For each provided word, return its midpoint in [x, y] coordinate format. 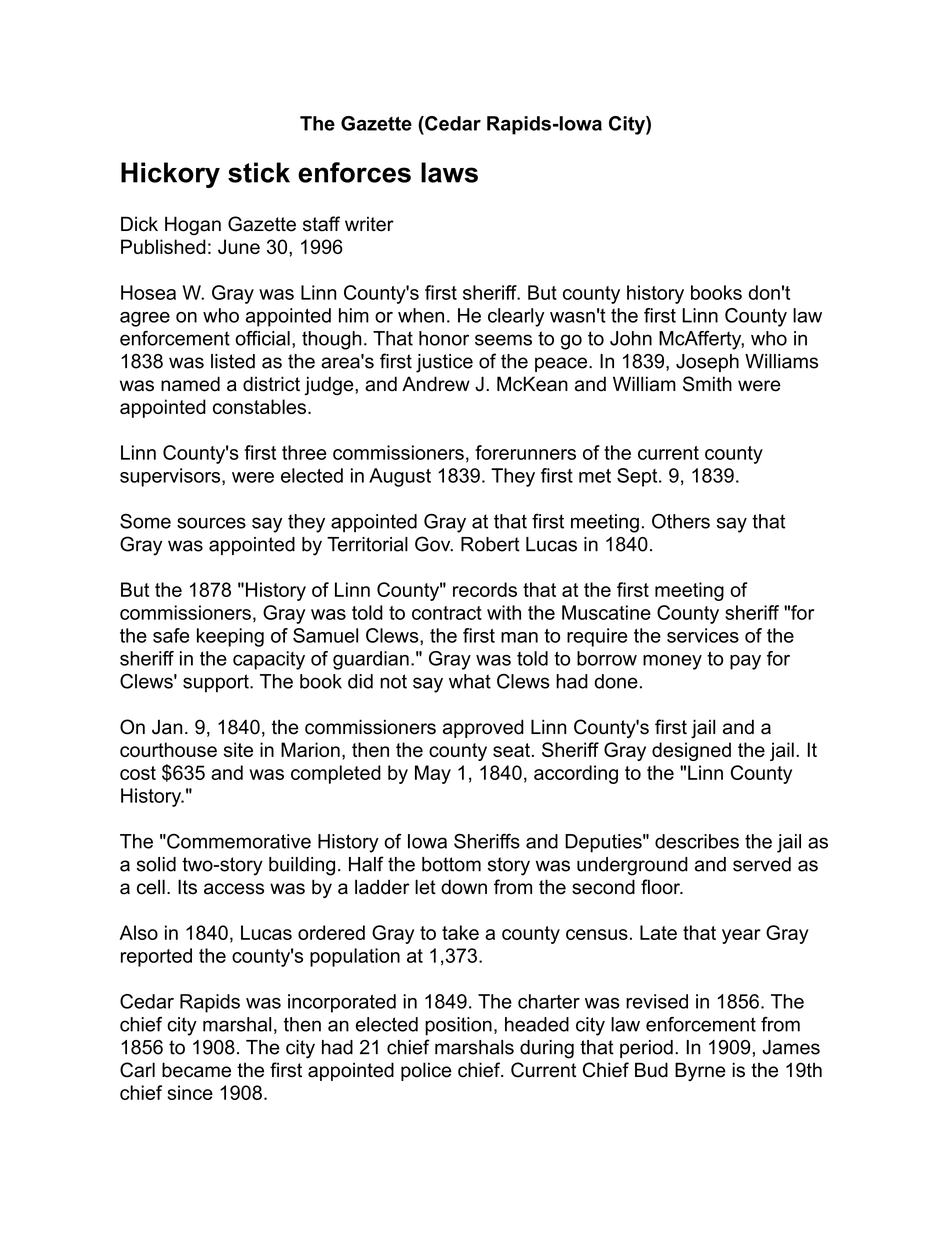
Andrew [436, 384]
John [631, 338]
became [196, 1070]
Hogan [193, 225]
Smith [707, 384]
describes [697, 841]
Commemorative [238, 841]
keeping [230, 637]
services [703, 635]
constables [259, 406]
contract [447, 613]
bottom [451, 864]
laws [449, 172]
